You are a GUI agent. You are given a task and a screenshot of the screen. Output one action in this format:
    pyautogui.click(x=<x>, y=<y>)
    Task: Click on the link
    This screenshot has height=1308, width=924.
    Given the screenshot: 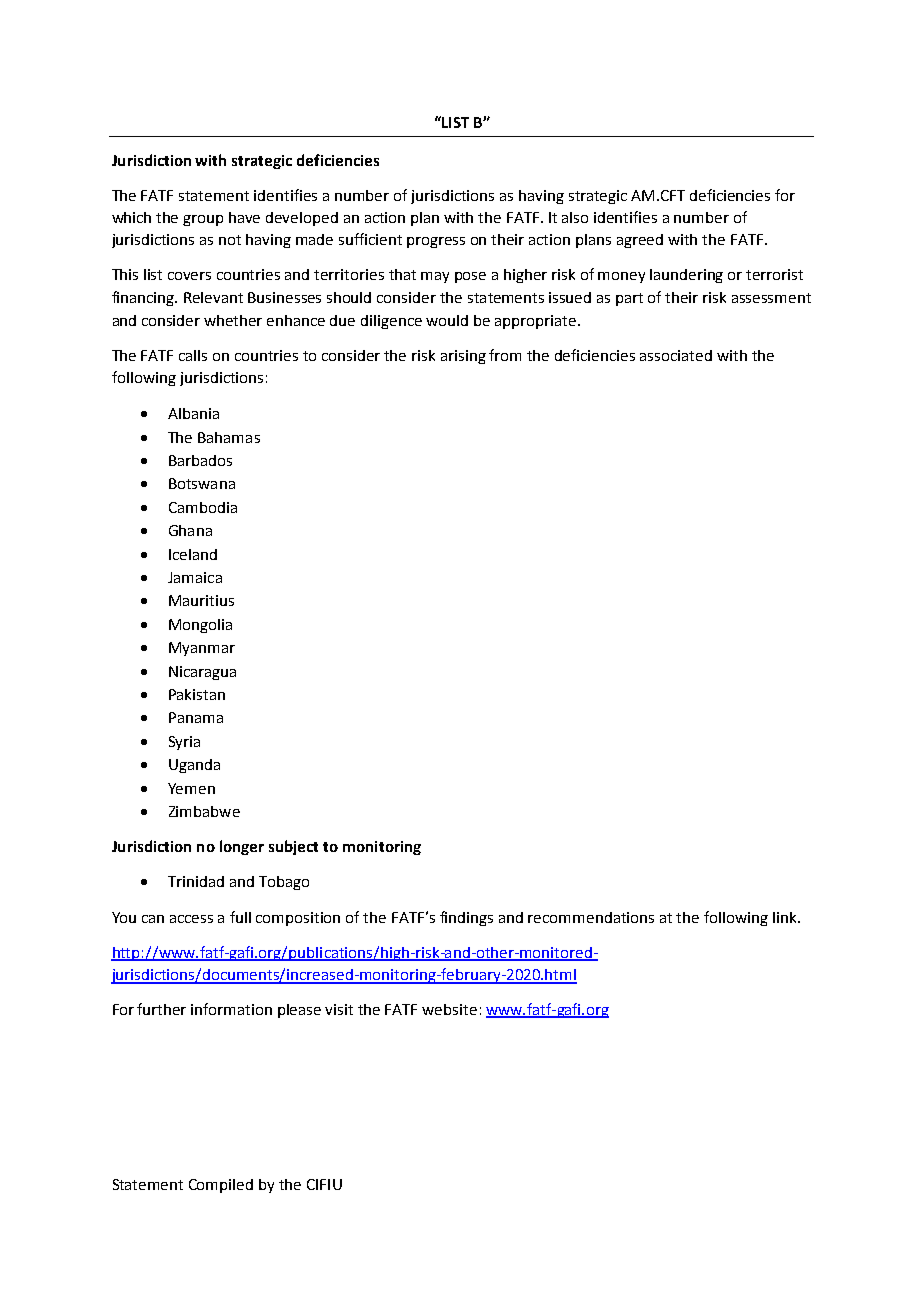 What is the action you would take?
    pyautogui.click(x=786, y=917)
